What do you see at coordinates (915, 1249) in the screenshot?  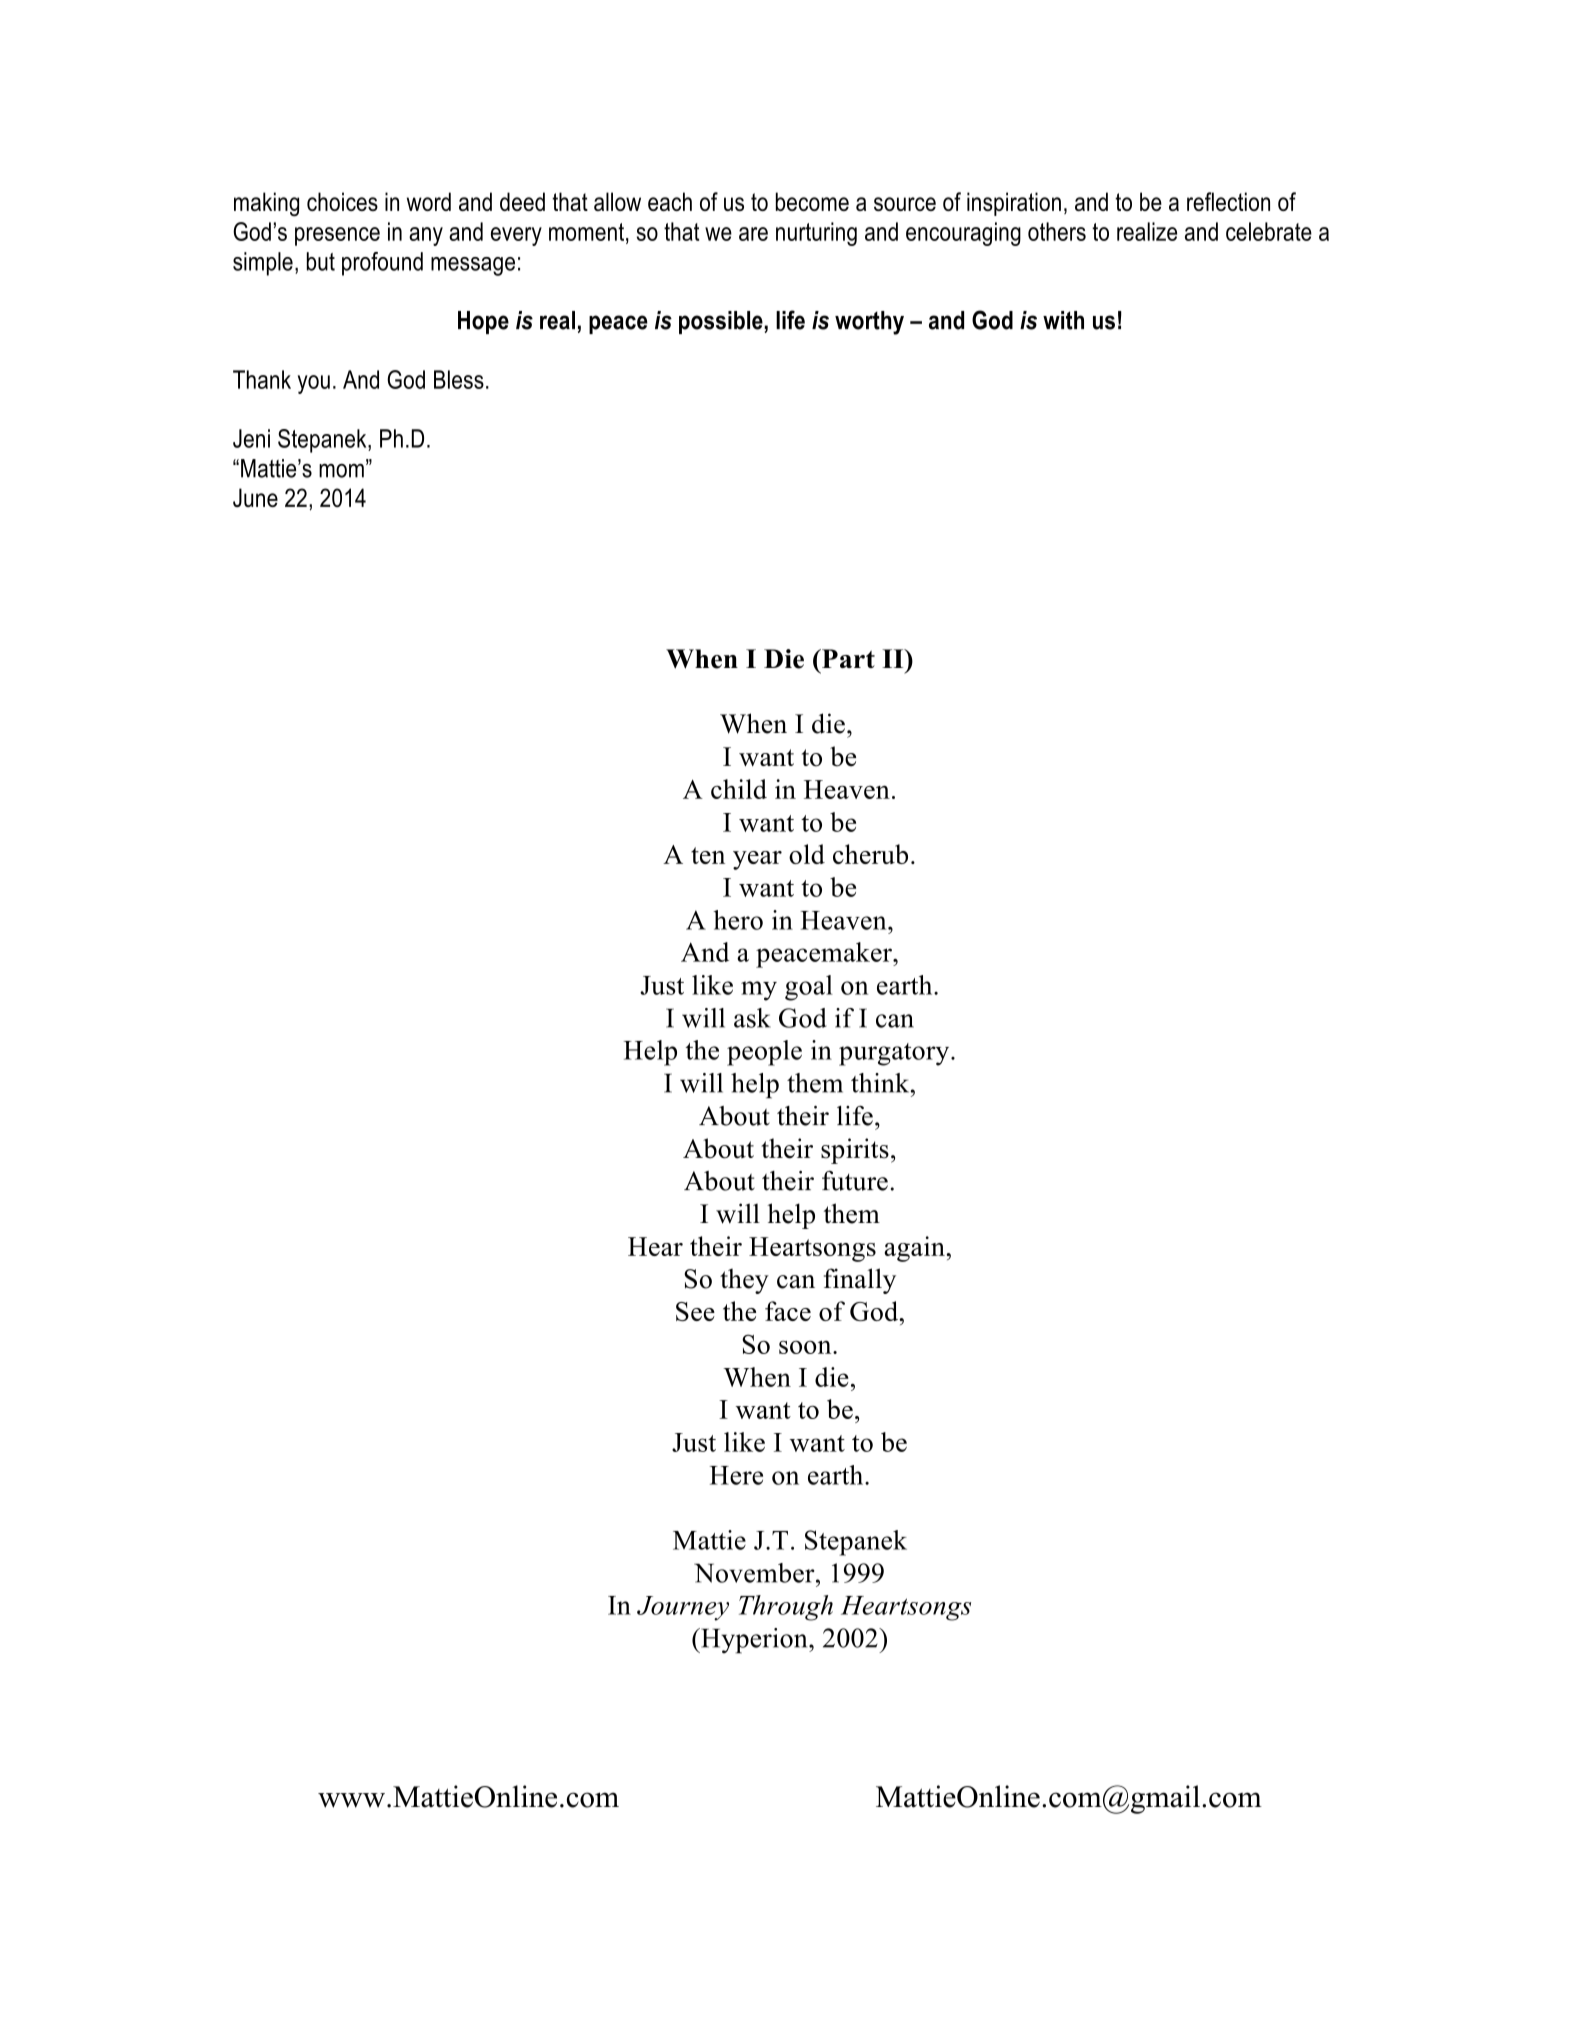 I see `again` at bounding box center [915, 1249].
